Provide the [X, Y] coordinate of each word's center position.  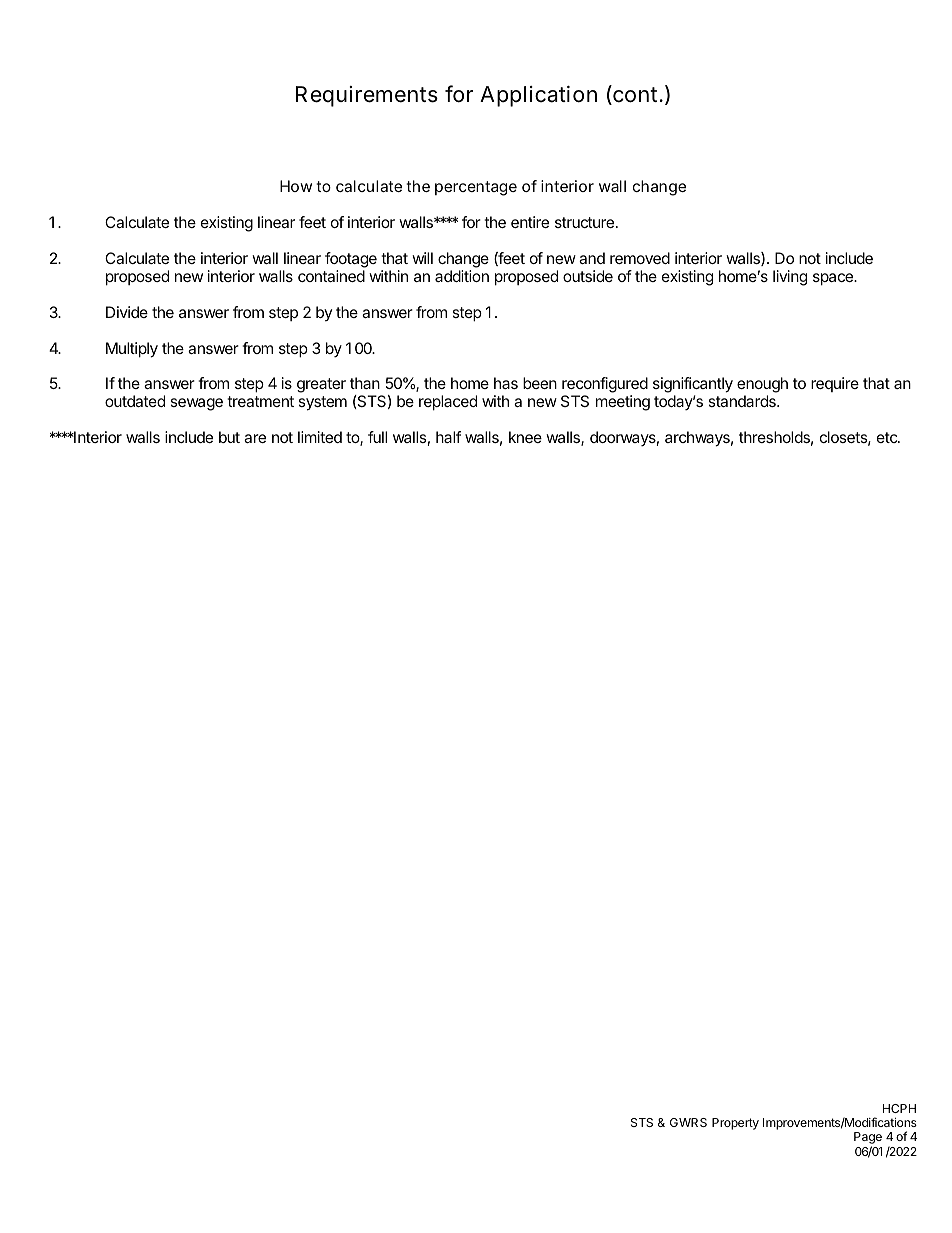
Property [735, 1124]
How [296, 186]
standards [743, 401]
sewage [197, 404]
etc [888, 437]
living [790, 278]
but [229, 437]
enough [762, 386]
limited [320, 437]
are [255, 438]
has [506, 383]
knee [525, 437]
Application [538, 96]
